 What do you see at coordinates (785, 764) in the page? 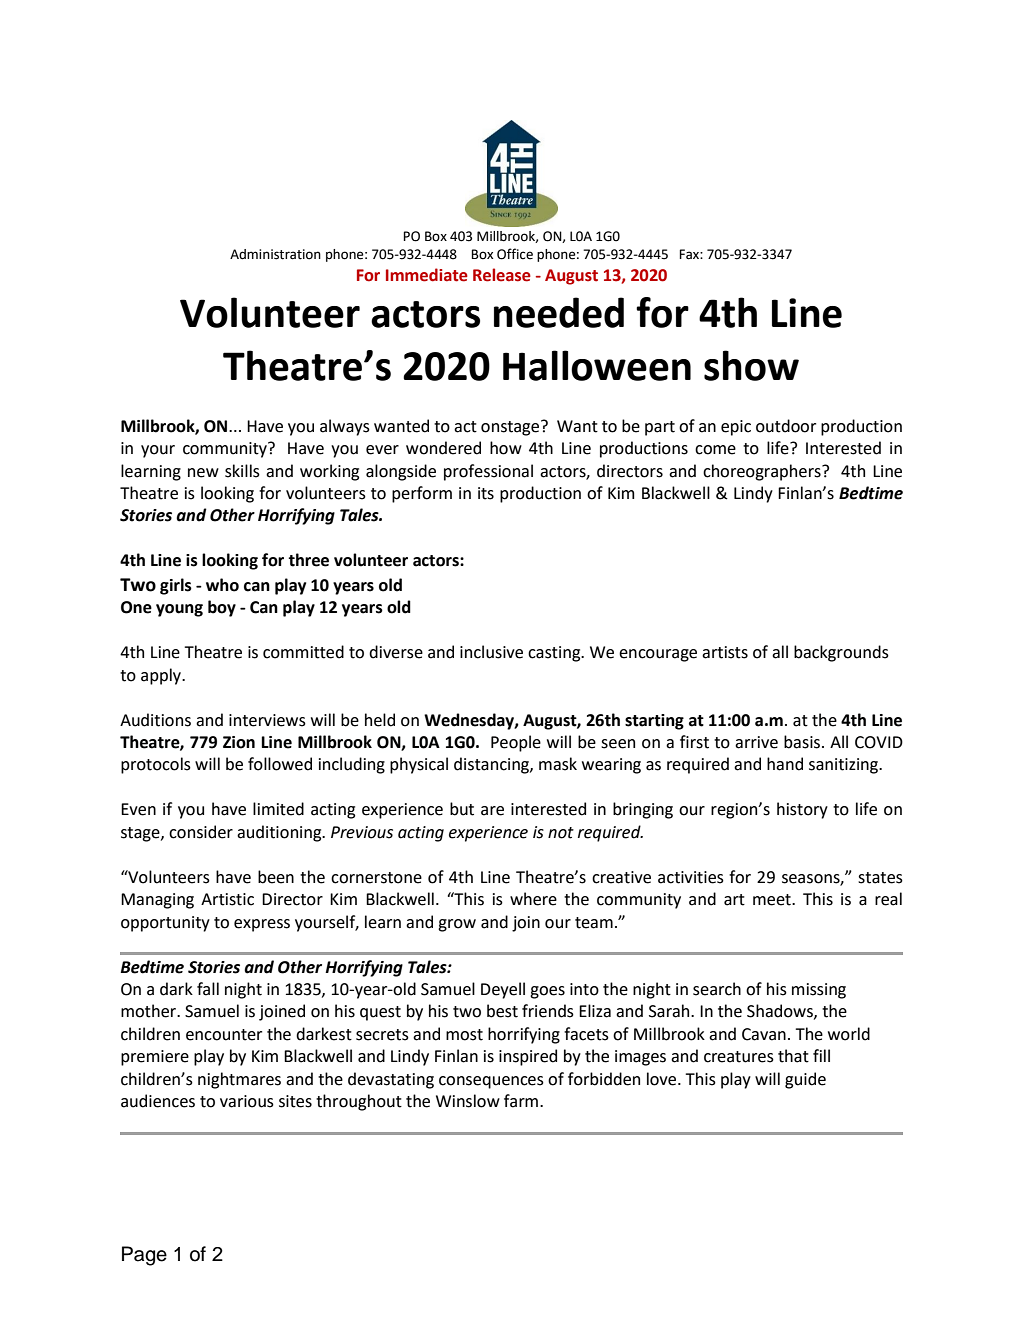
I see `hand` at bounding box center [785, 764].
